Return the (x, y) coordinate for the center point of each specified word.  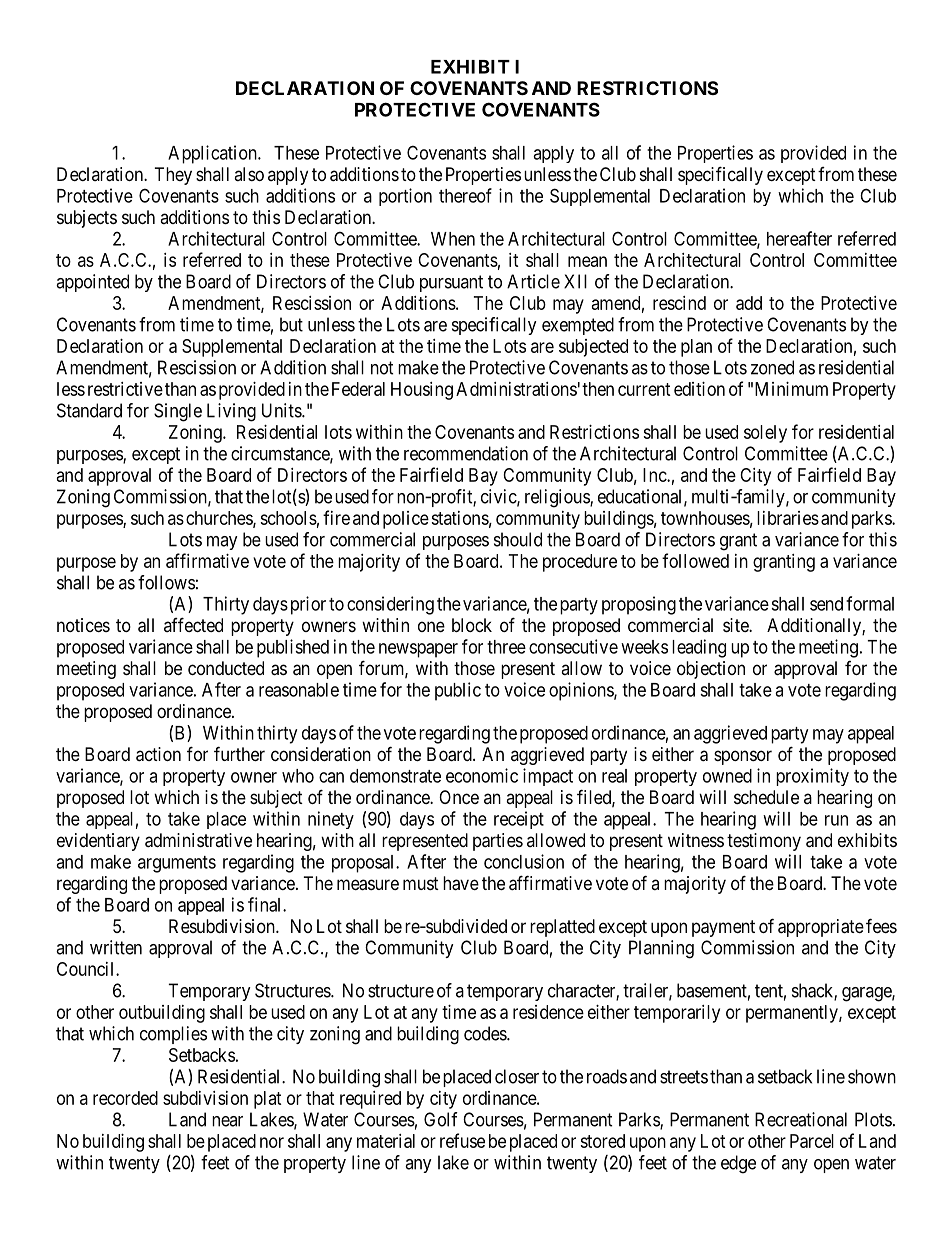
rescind (679, 303)
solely (765, 434)
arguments (177, 864)
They (173, 176)
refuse (462, 1140)
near (227, 1121)
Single (178, 412)
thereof (465, 195)
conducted (226, 668)
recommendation (466, 453)
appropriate (821, 928)
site (736, 625)
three (506, 647)
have (461, 883)
